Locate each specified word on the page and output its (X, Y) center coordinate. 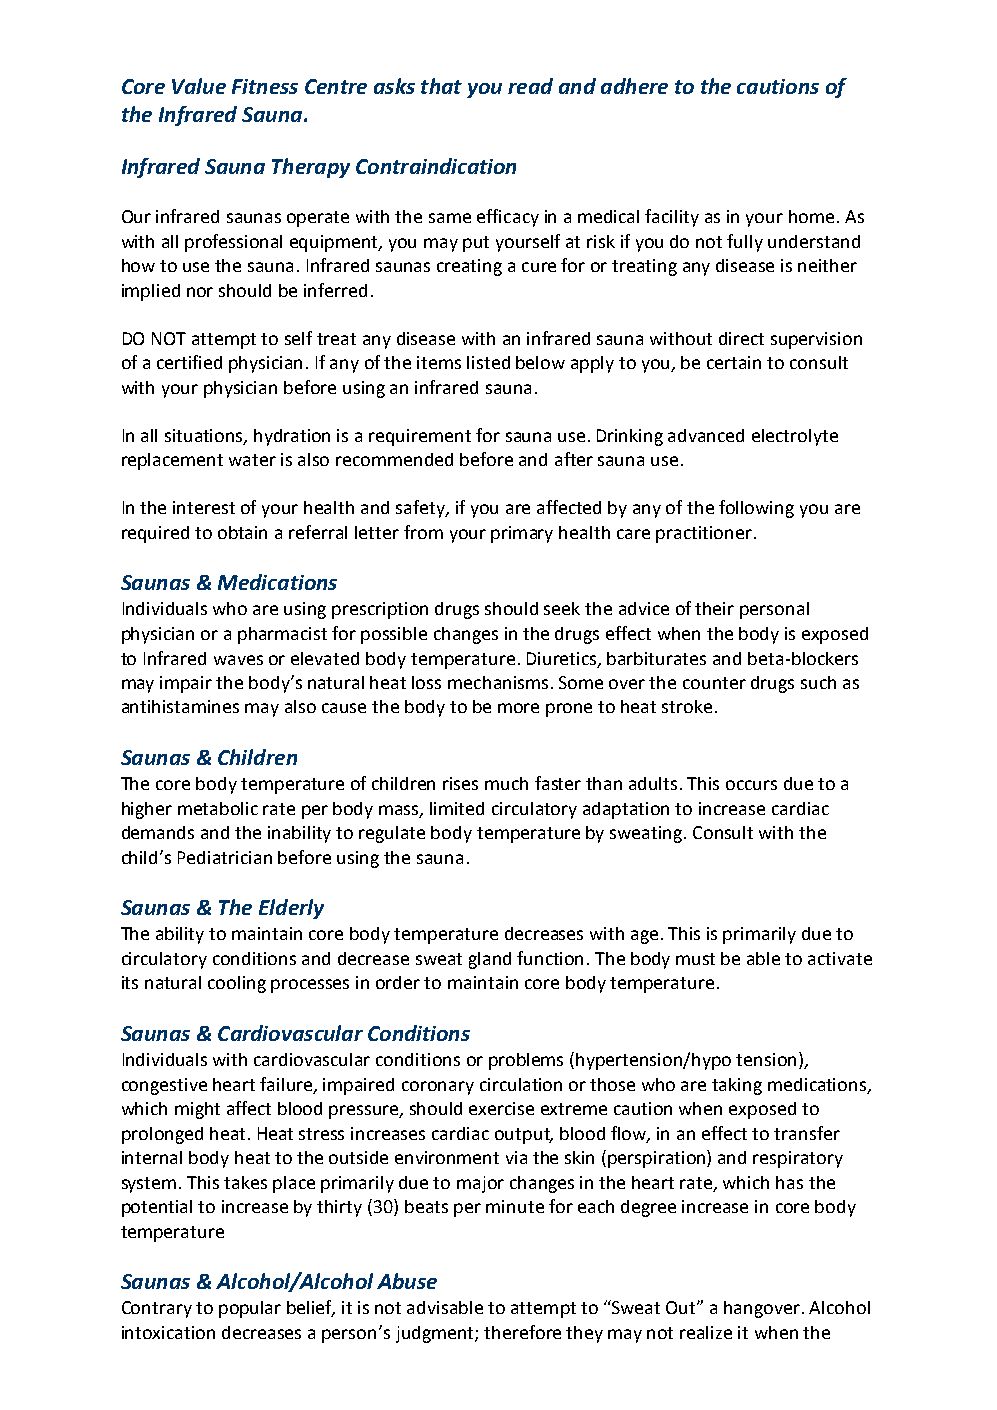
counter (714, 683)
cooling (237, 984)
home (811, 216)
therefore (522, 1332)
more (518, 708)
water (252, 460)
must (695, 959)
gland (490, 960)
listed (488, 362)
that (441, 86)
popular (250, 1309)
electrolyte (795, 437)
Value (199, 86)
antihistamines (180, 706)
